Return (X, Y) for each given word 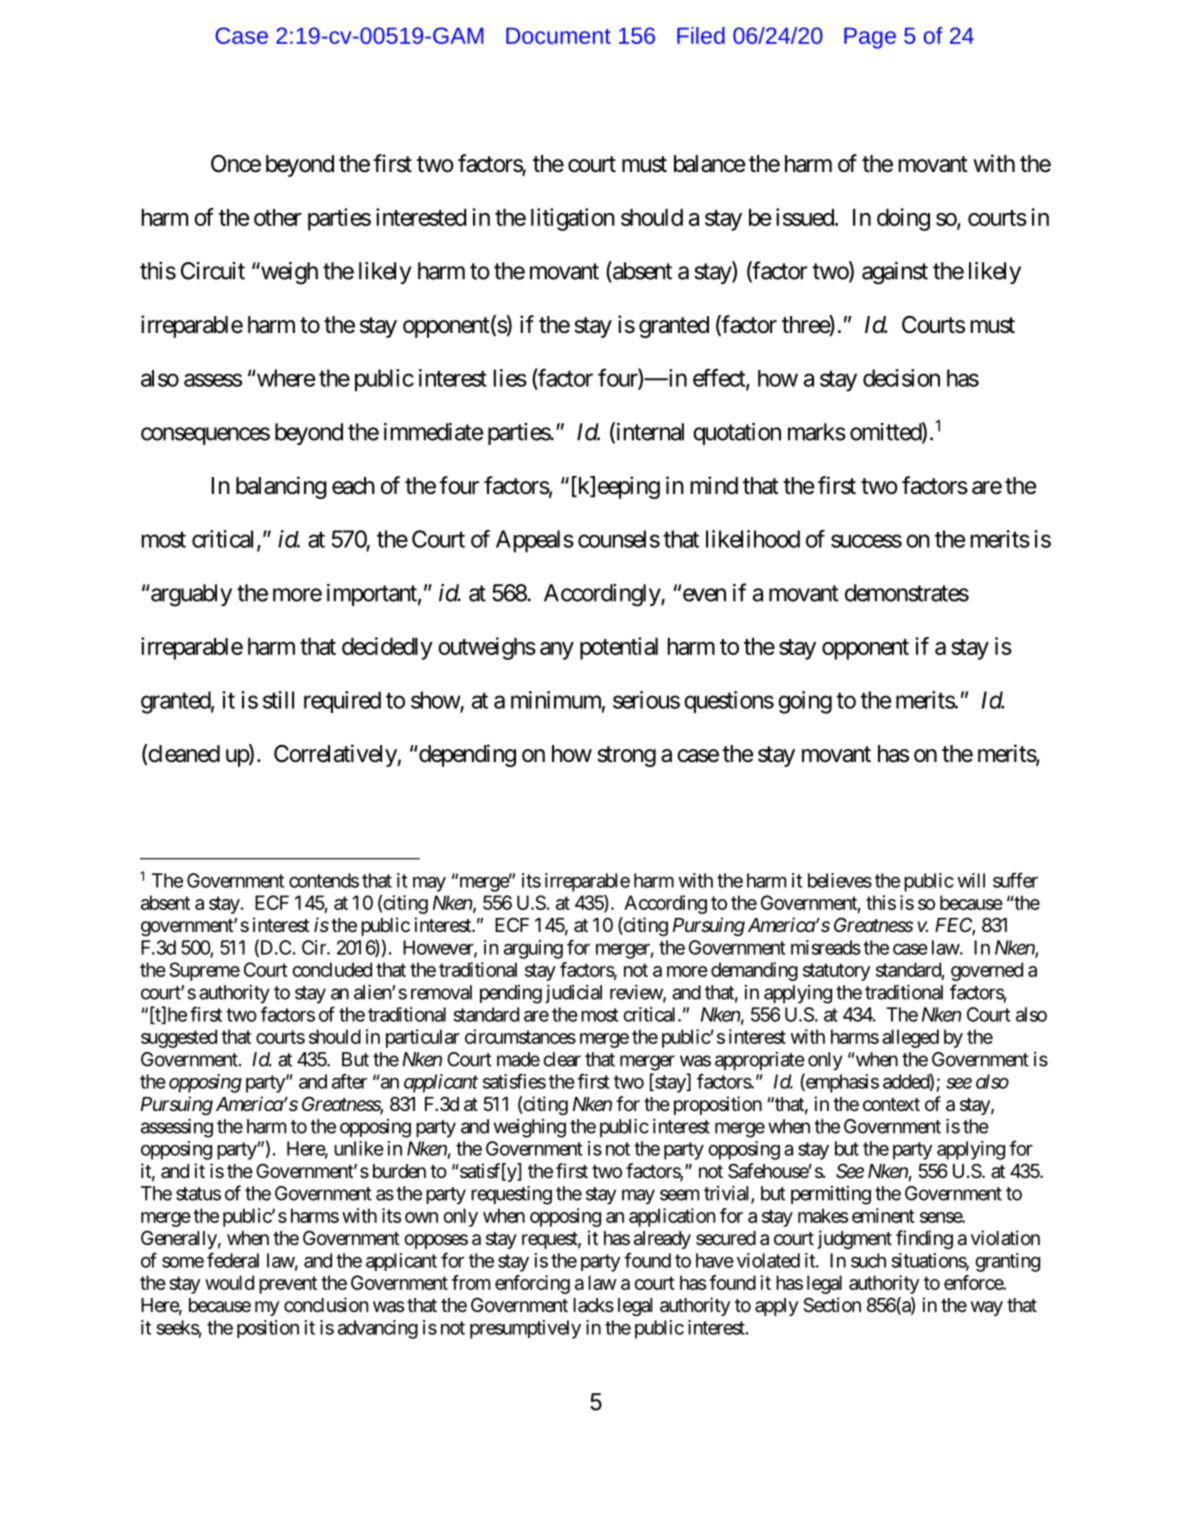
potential (619, 648)
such (868, 1260)
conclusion (326, 1305)
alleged (910, 1038)
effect (720, 378)
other (278, 217)
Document (558, 36)
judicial (573, 994)
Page (870, 38)
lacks (593, 1305)
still (278, 700)
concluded (332, 969)
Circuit (213, 271)
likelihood (753, 539)
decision (901, 378)
